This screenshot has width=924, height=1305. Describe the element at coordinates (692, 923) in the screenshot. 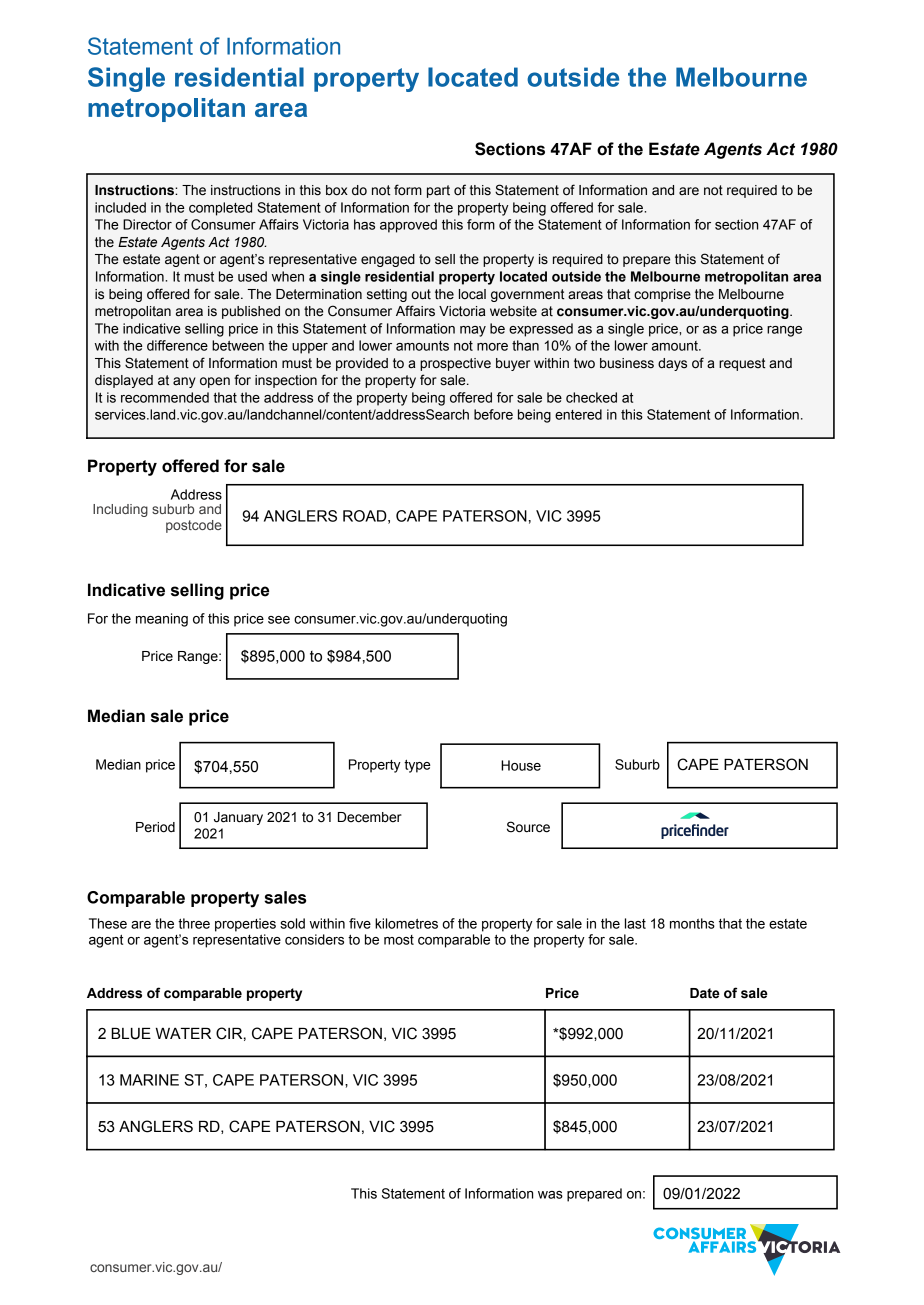

I see `months` at that location.
